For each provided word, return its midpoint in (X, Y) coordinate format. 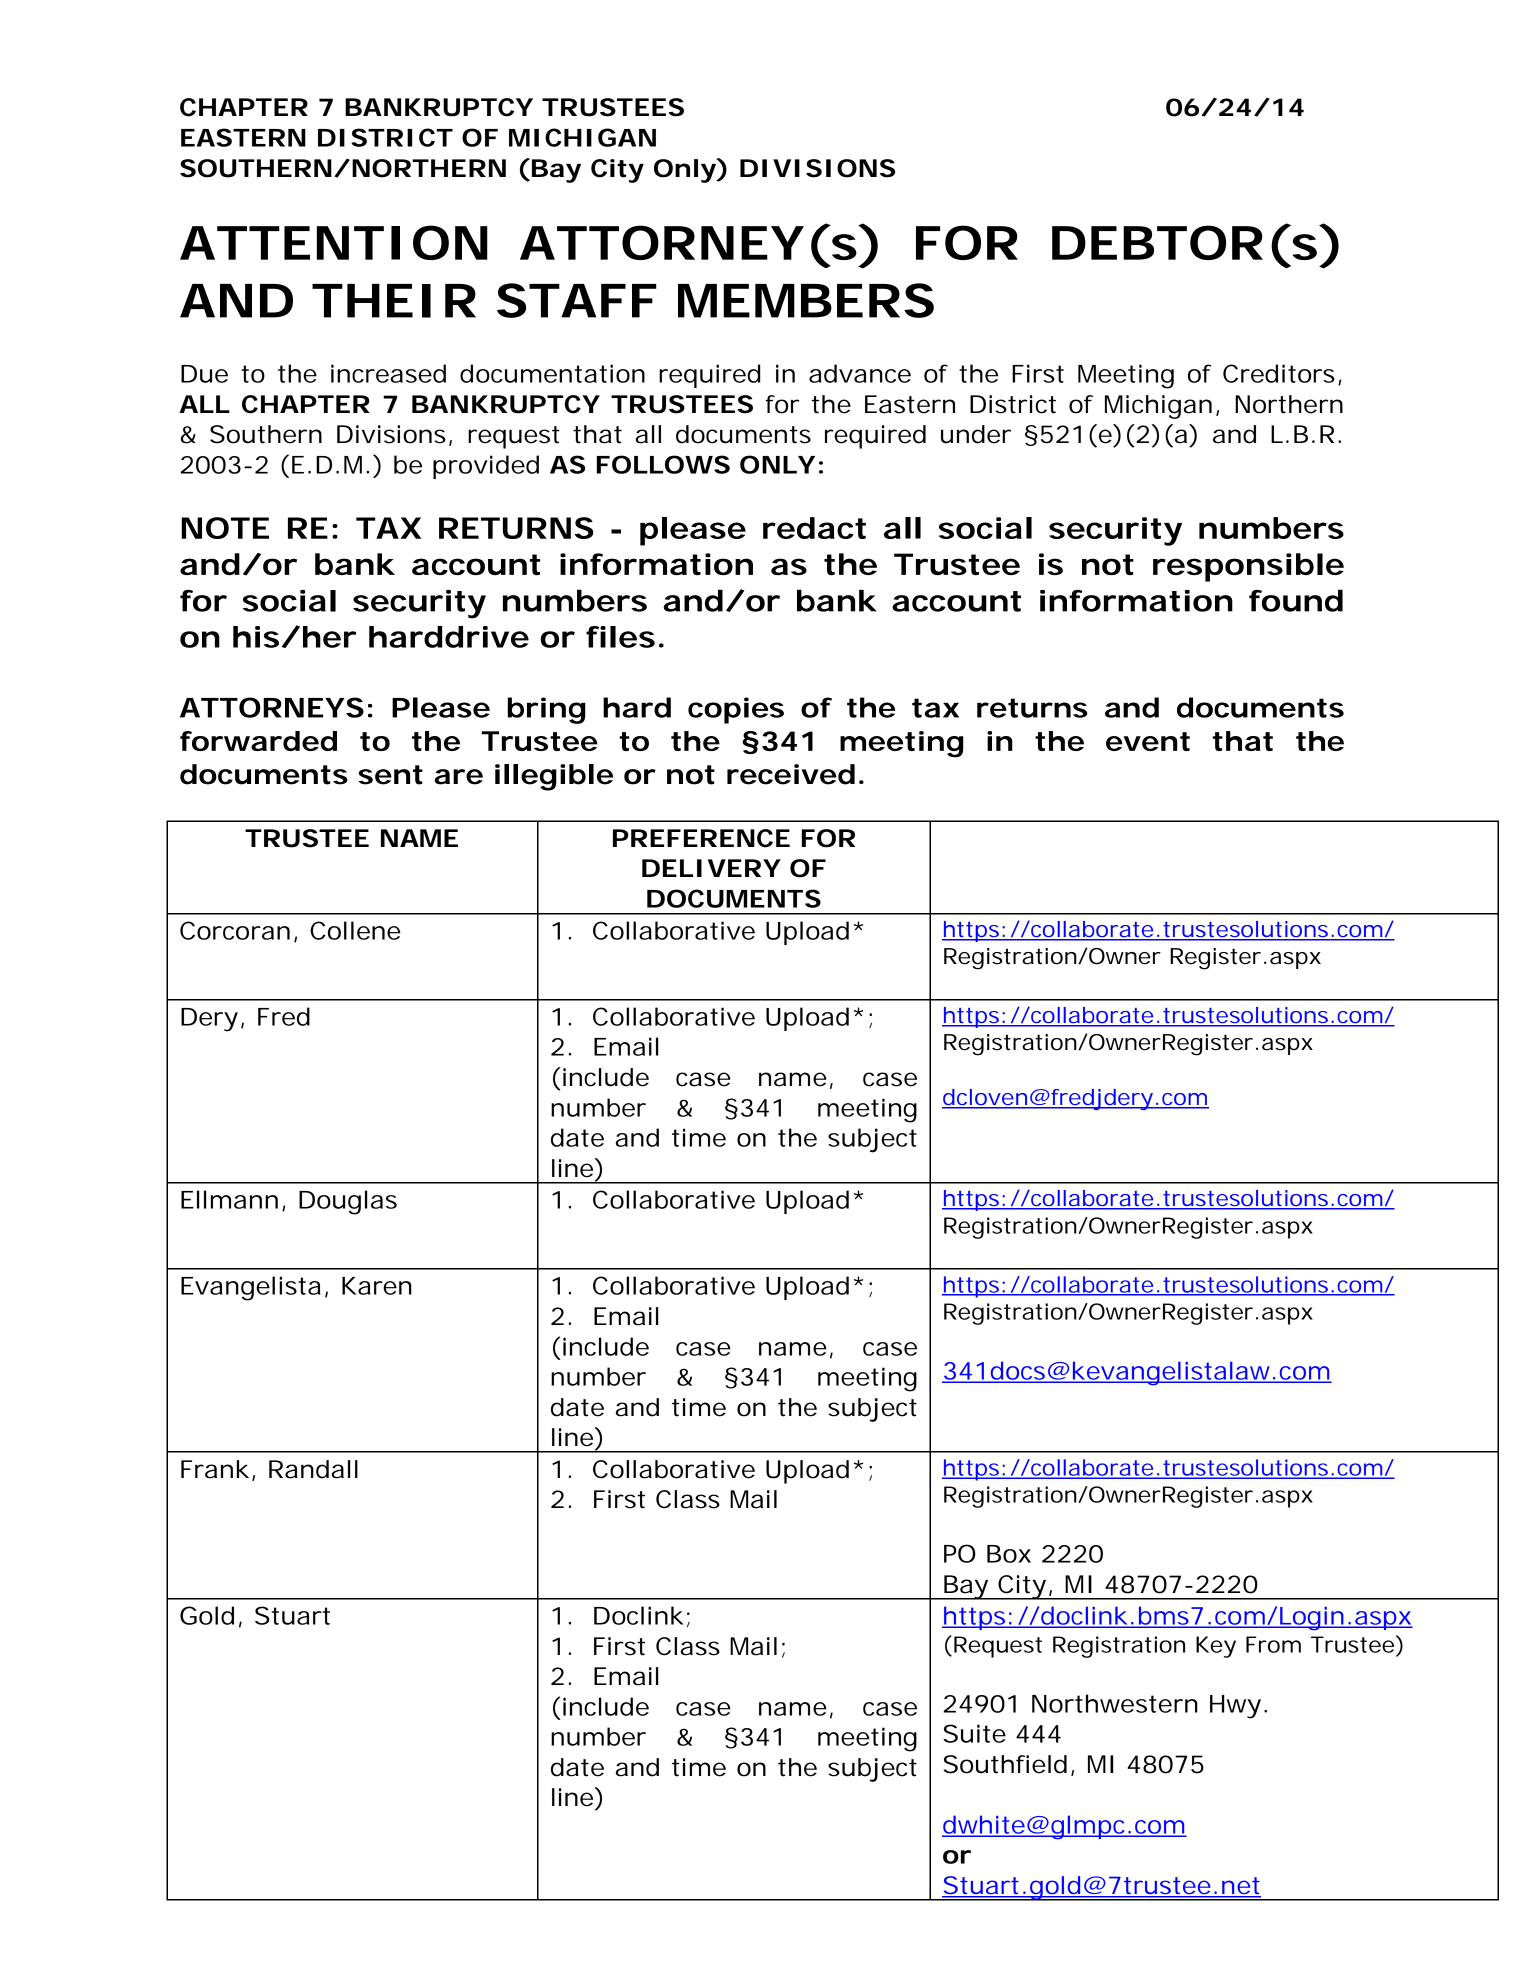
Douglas (348, 1202)
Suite (974, 1733)
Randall (313, 1469)
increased (388, 373)
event (1148, 741)
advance (860, 373)
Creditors (1279, 373)
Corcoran (235, 930)
